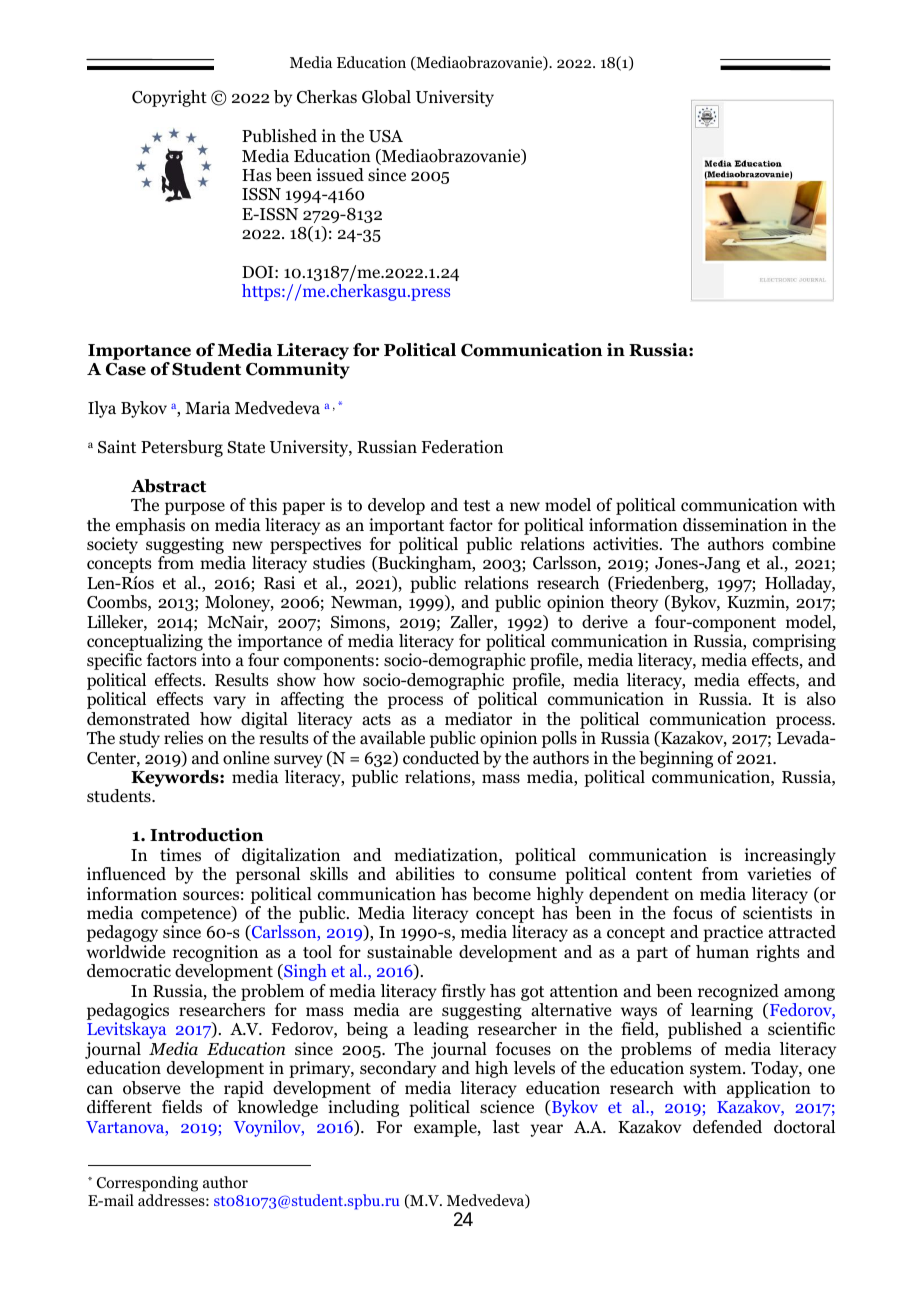  I want to click on emphasis, so click(150, 526).
